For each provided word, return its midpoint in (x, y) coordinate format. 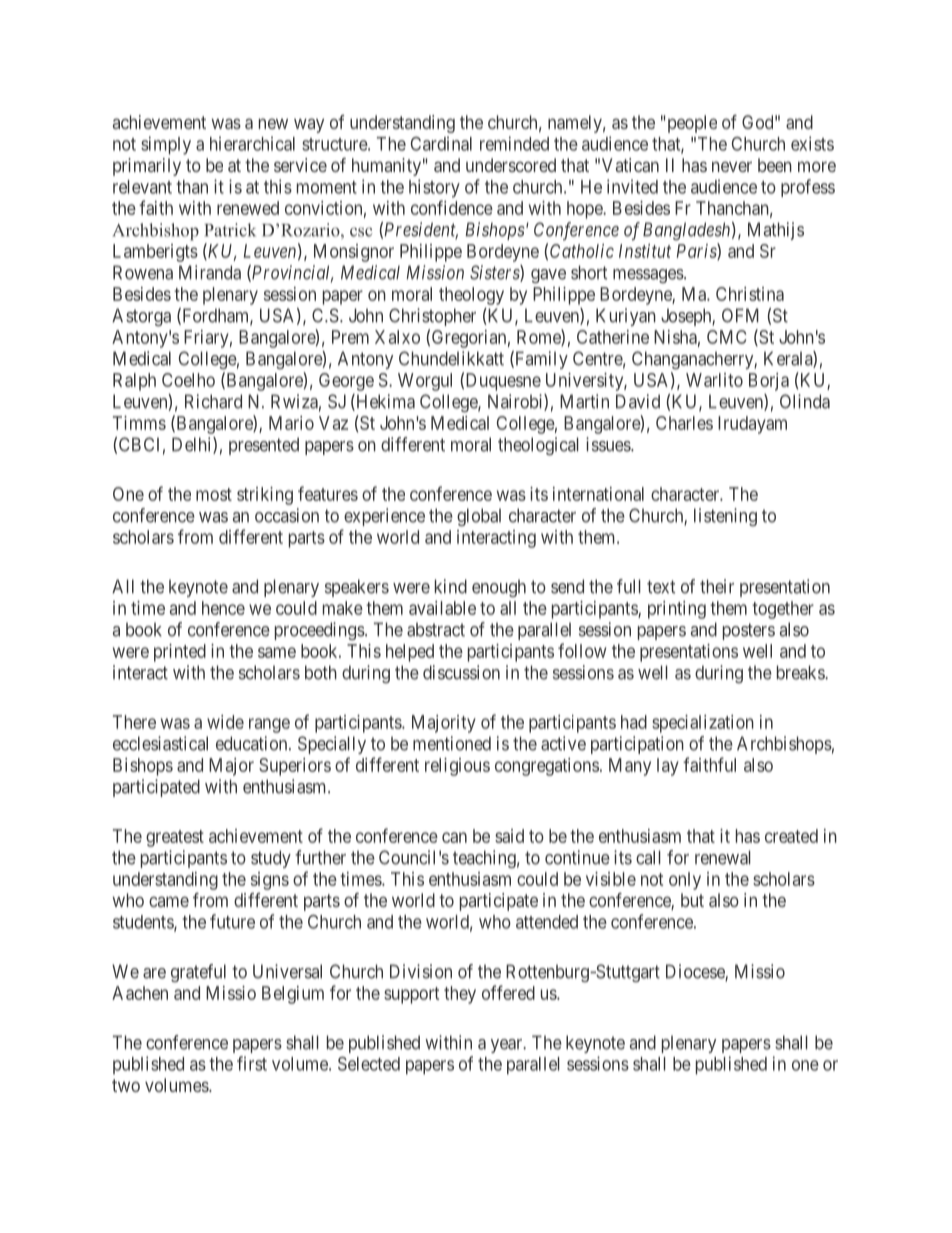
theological (538, 446)
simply (166, 145)
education (253, 743)
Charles (684, 423)
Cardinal (441, 143)
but (692, 900)
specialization (703, 724)
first (252, 1063)
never (732, 166)
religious (457, 767)
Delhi (193, 445)
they (460, 995)
